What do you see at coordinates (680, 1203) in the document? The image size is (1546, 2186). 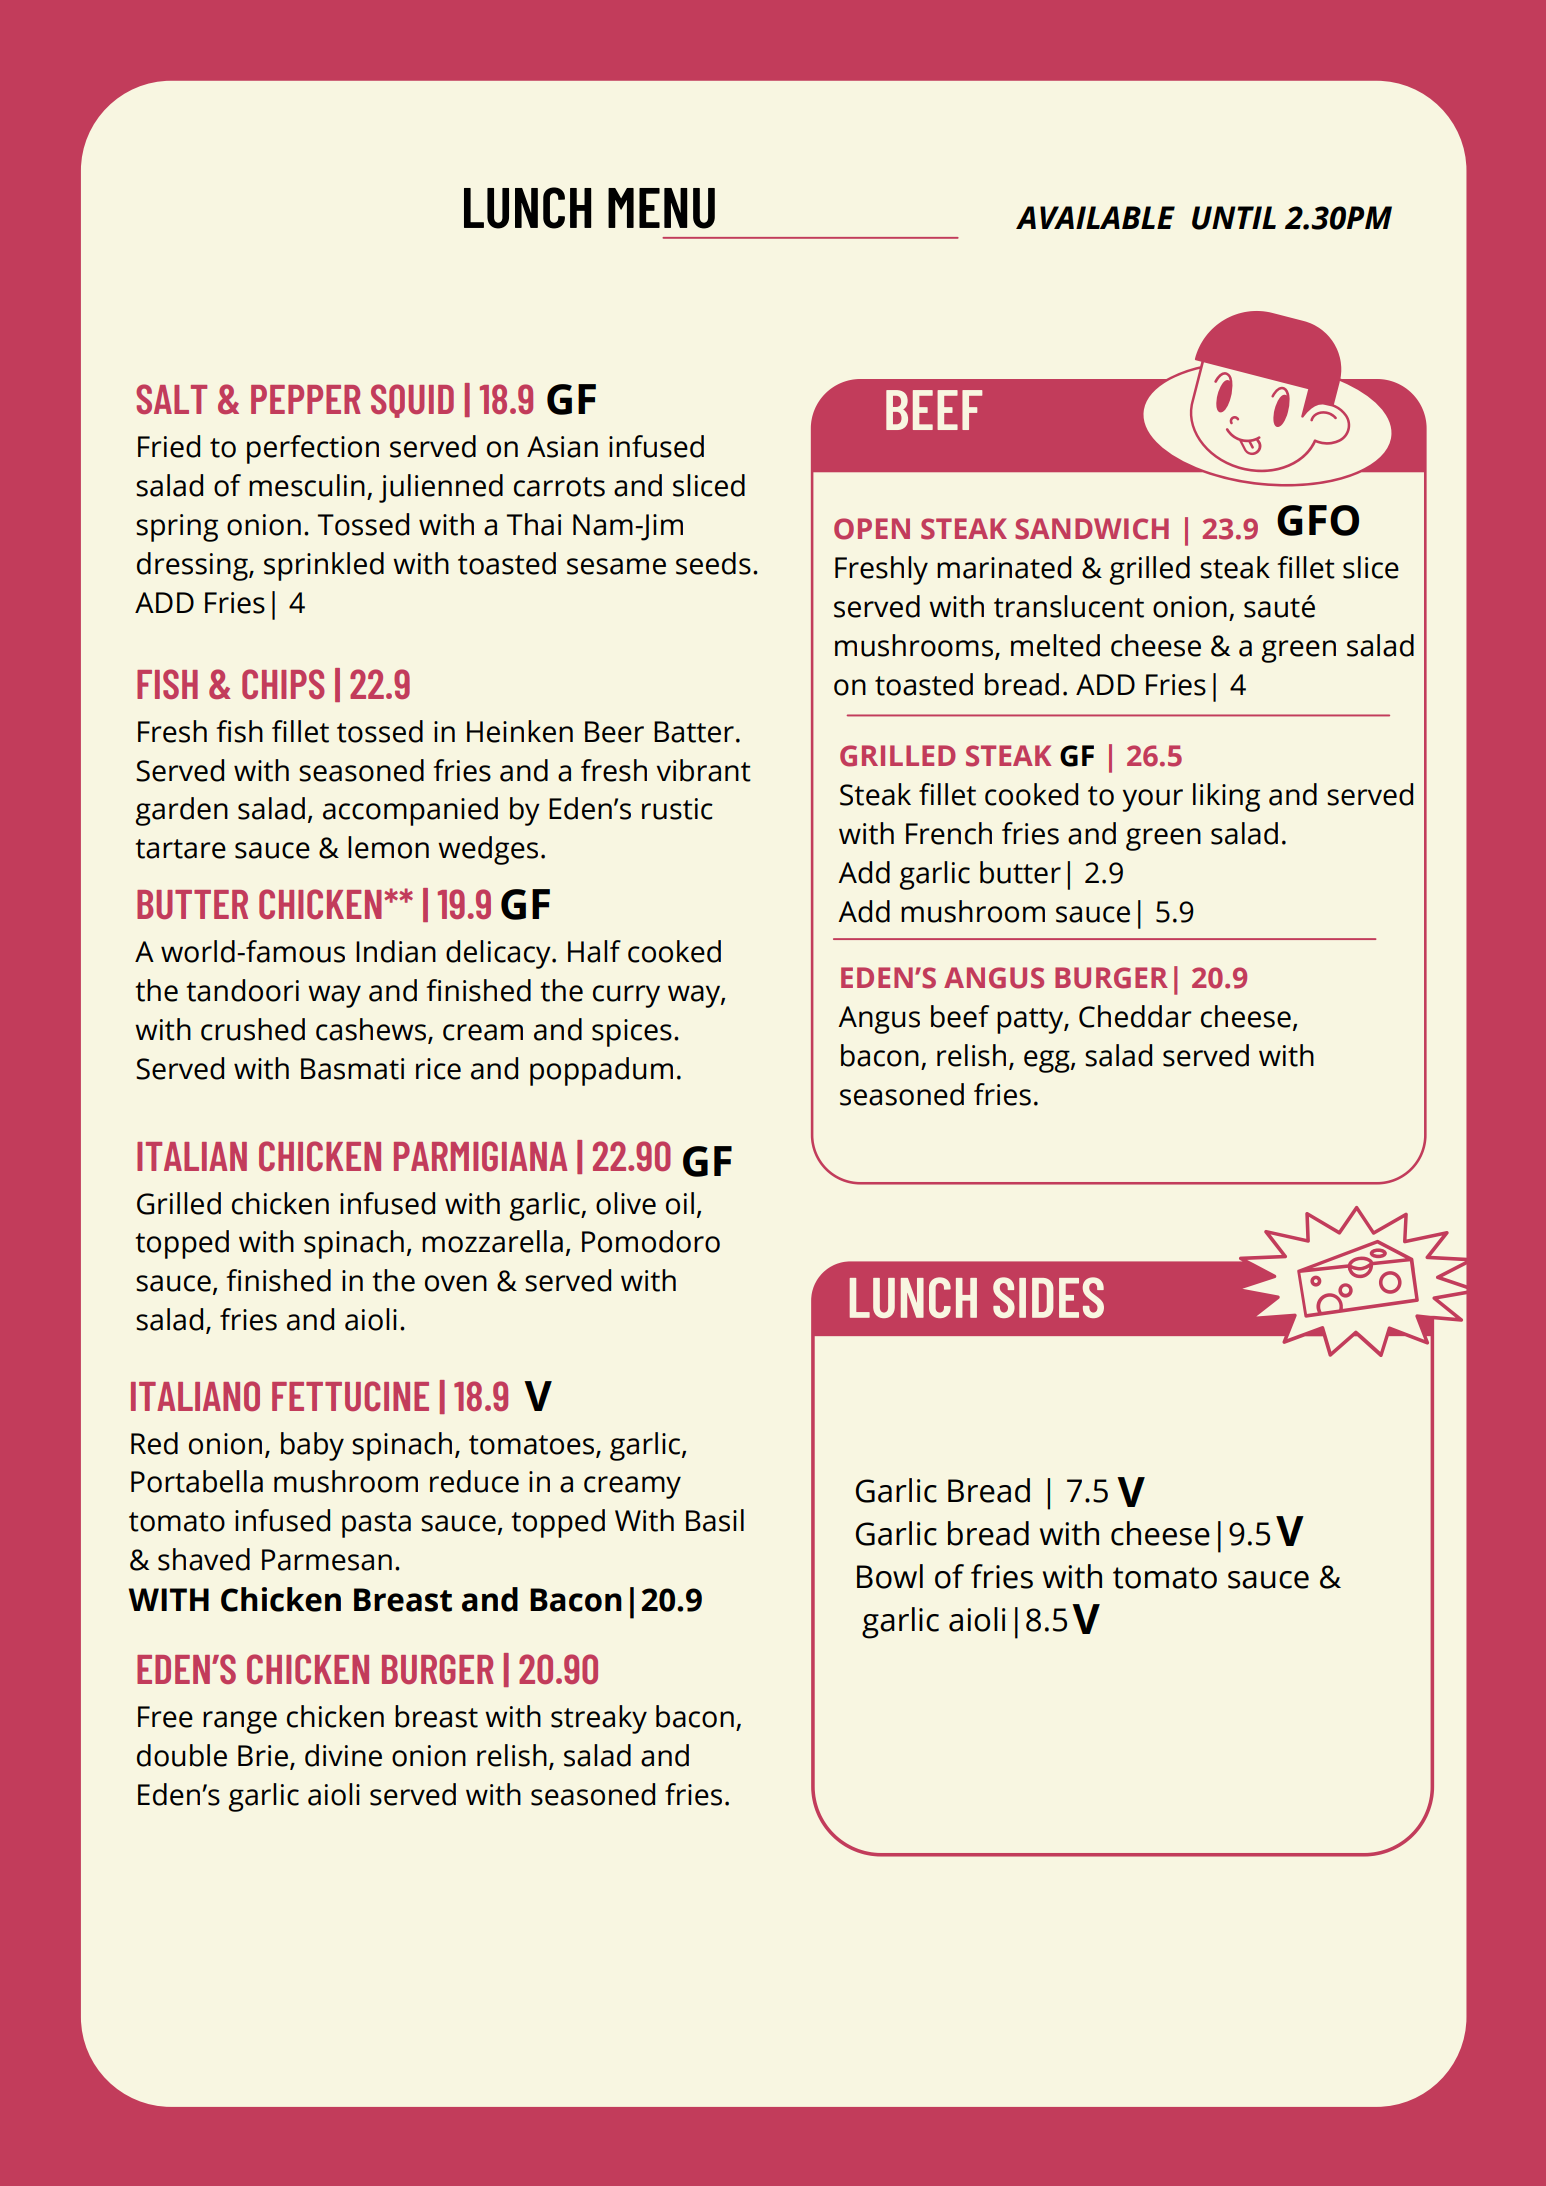 I see `oil` at bounding box center [680, 1203].
